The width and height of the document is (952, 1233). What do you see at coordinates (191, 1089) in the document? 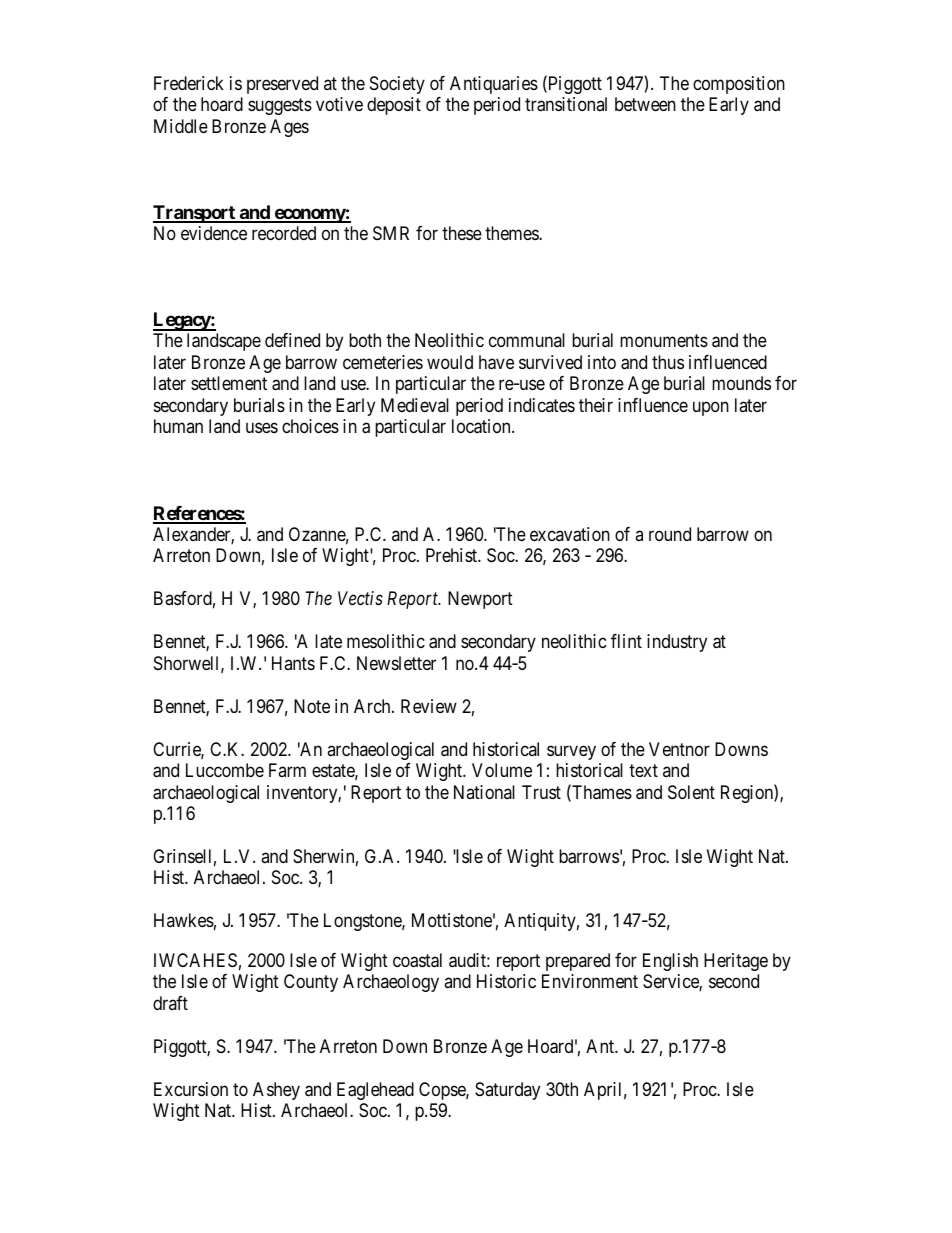
I see `Excursion` at bounding box center [191, 1089].
